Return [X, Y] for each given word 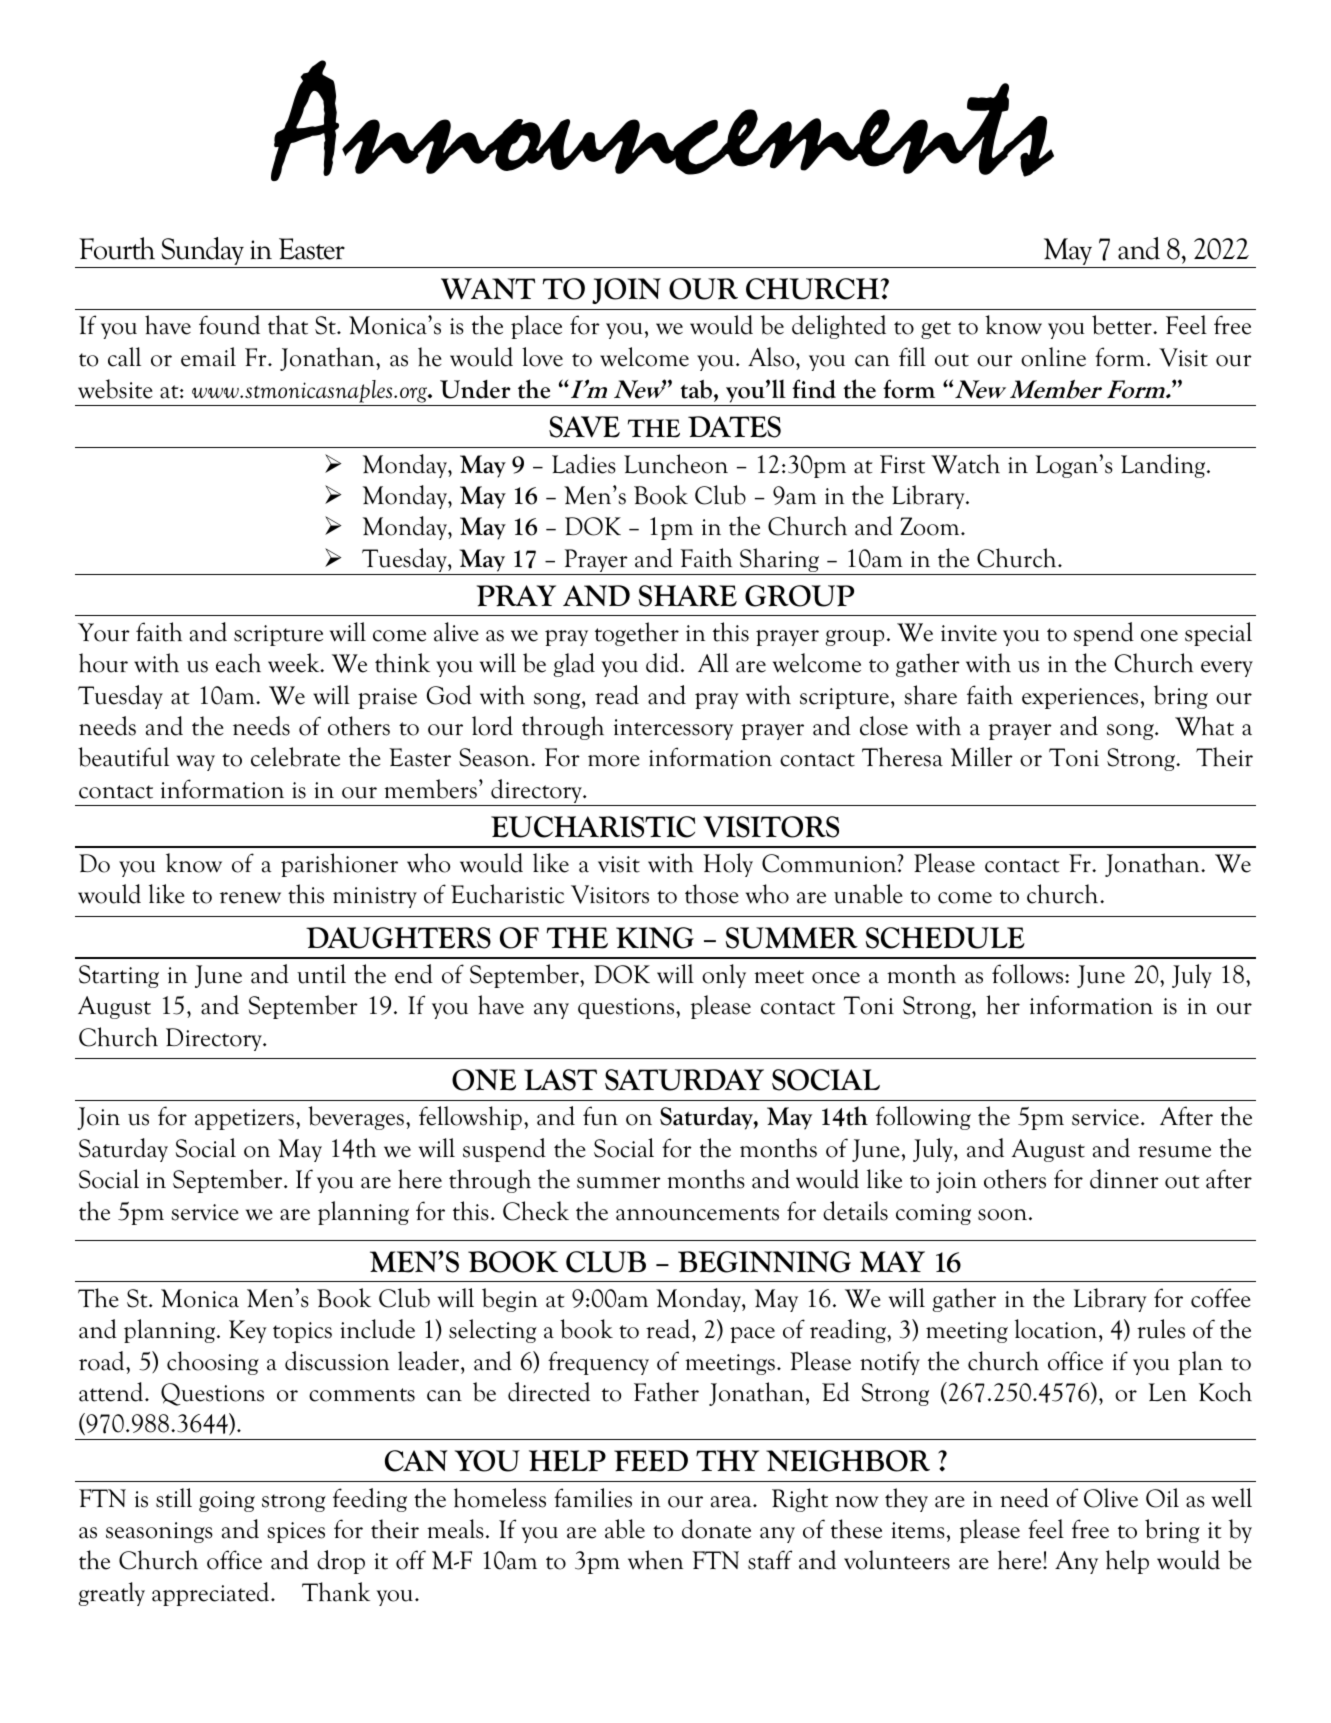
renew [250, 898]
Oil [1162, 1498]
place [536, 327]
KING [655, 938]
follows [1029, 974]
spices [296, 1532]
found [229, 325]
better [1123, 325]
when [655, 1560]
